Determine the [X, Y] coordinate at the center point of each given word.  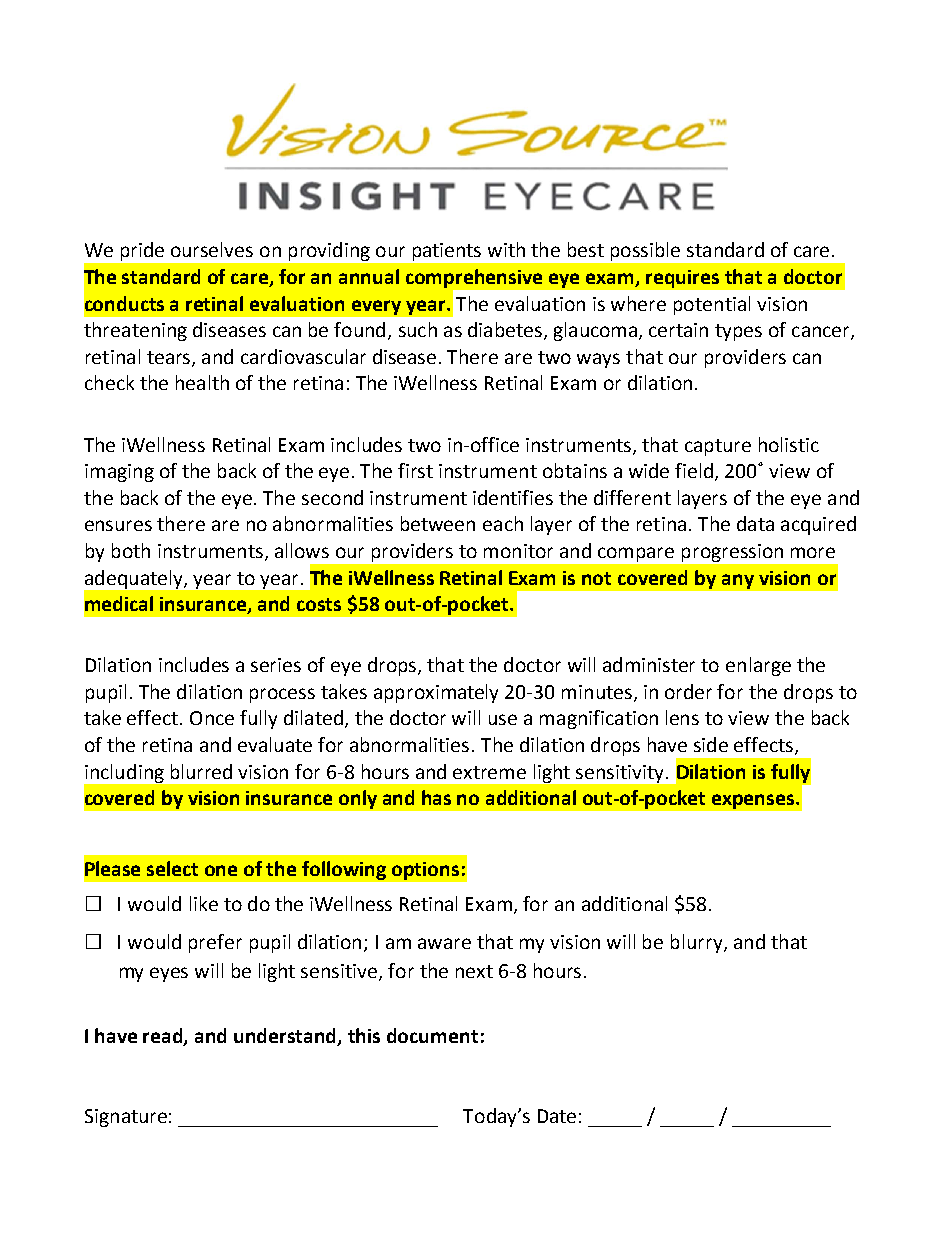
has [436, 797]
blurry [698, 943]
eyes [169, 974]
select [172, 868]
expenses [754, 801]
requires [682, 279]
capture [718, 447]
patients [447, 252]
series [276, 665]
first [415, 470]
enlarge [758, 666]
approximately [436, 693]
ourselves [212, 249]
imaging [119, 473]
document [432, 1035]
